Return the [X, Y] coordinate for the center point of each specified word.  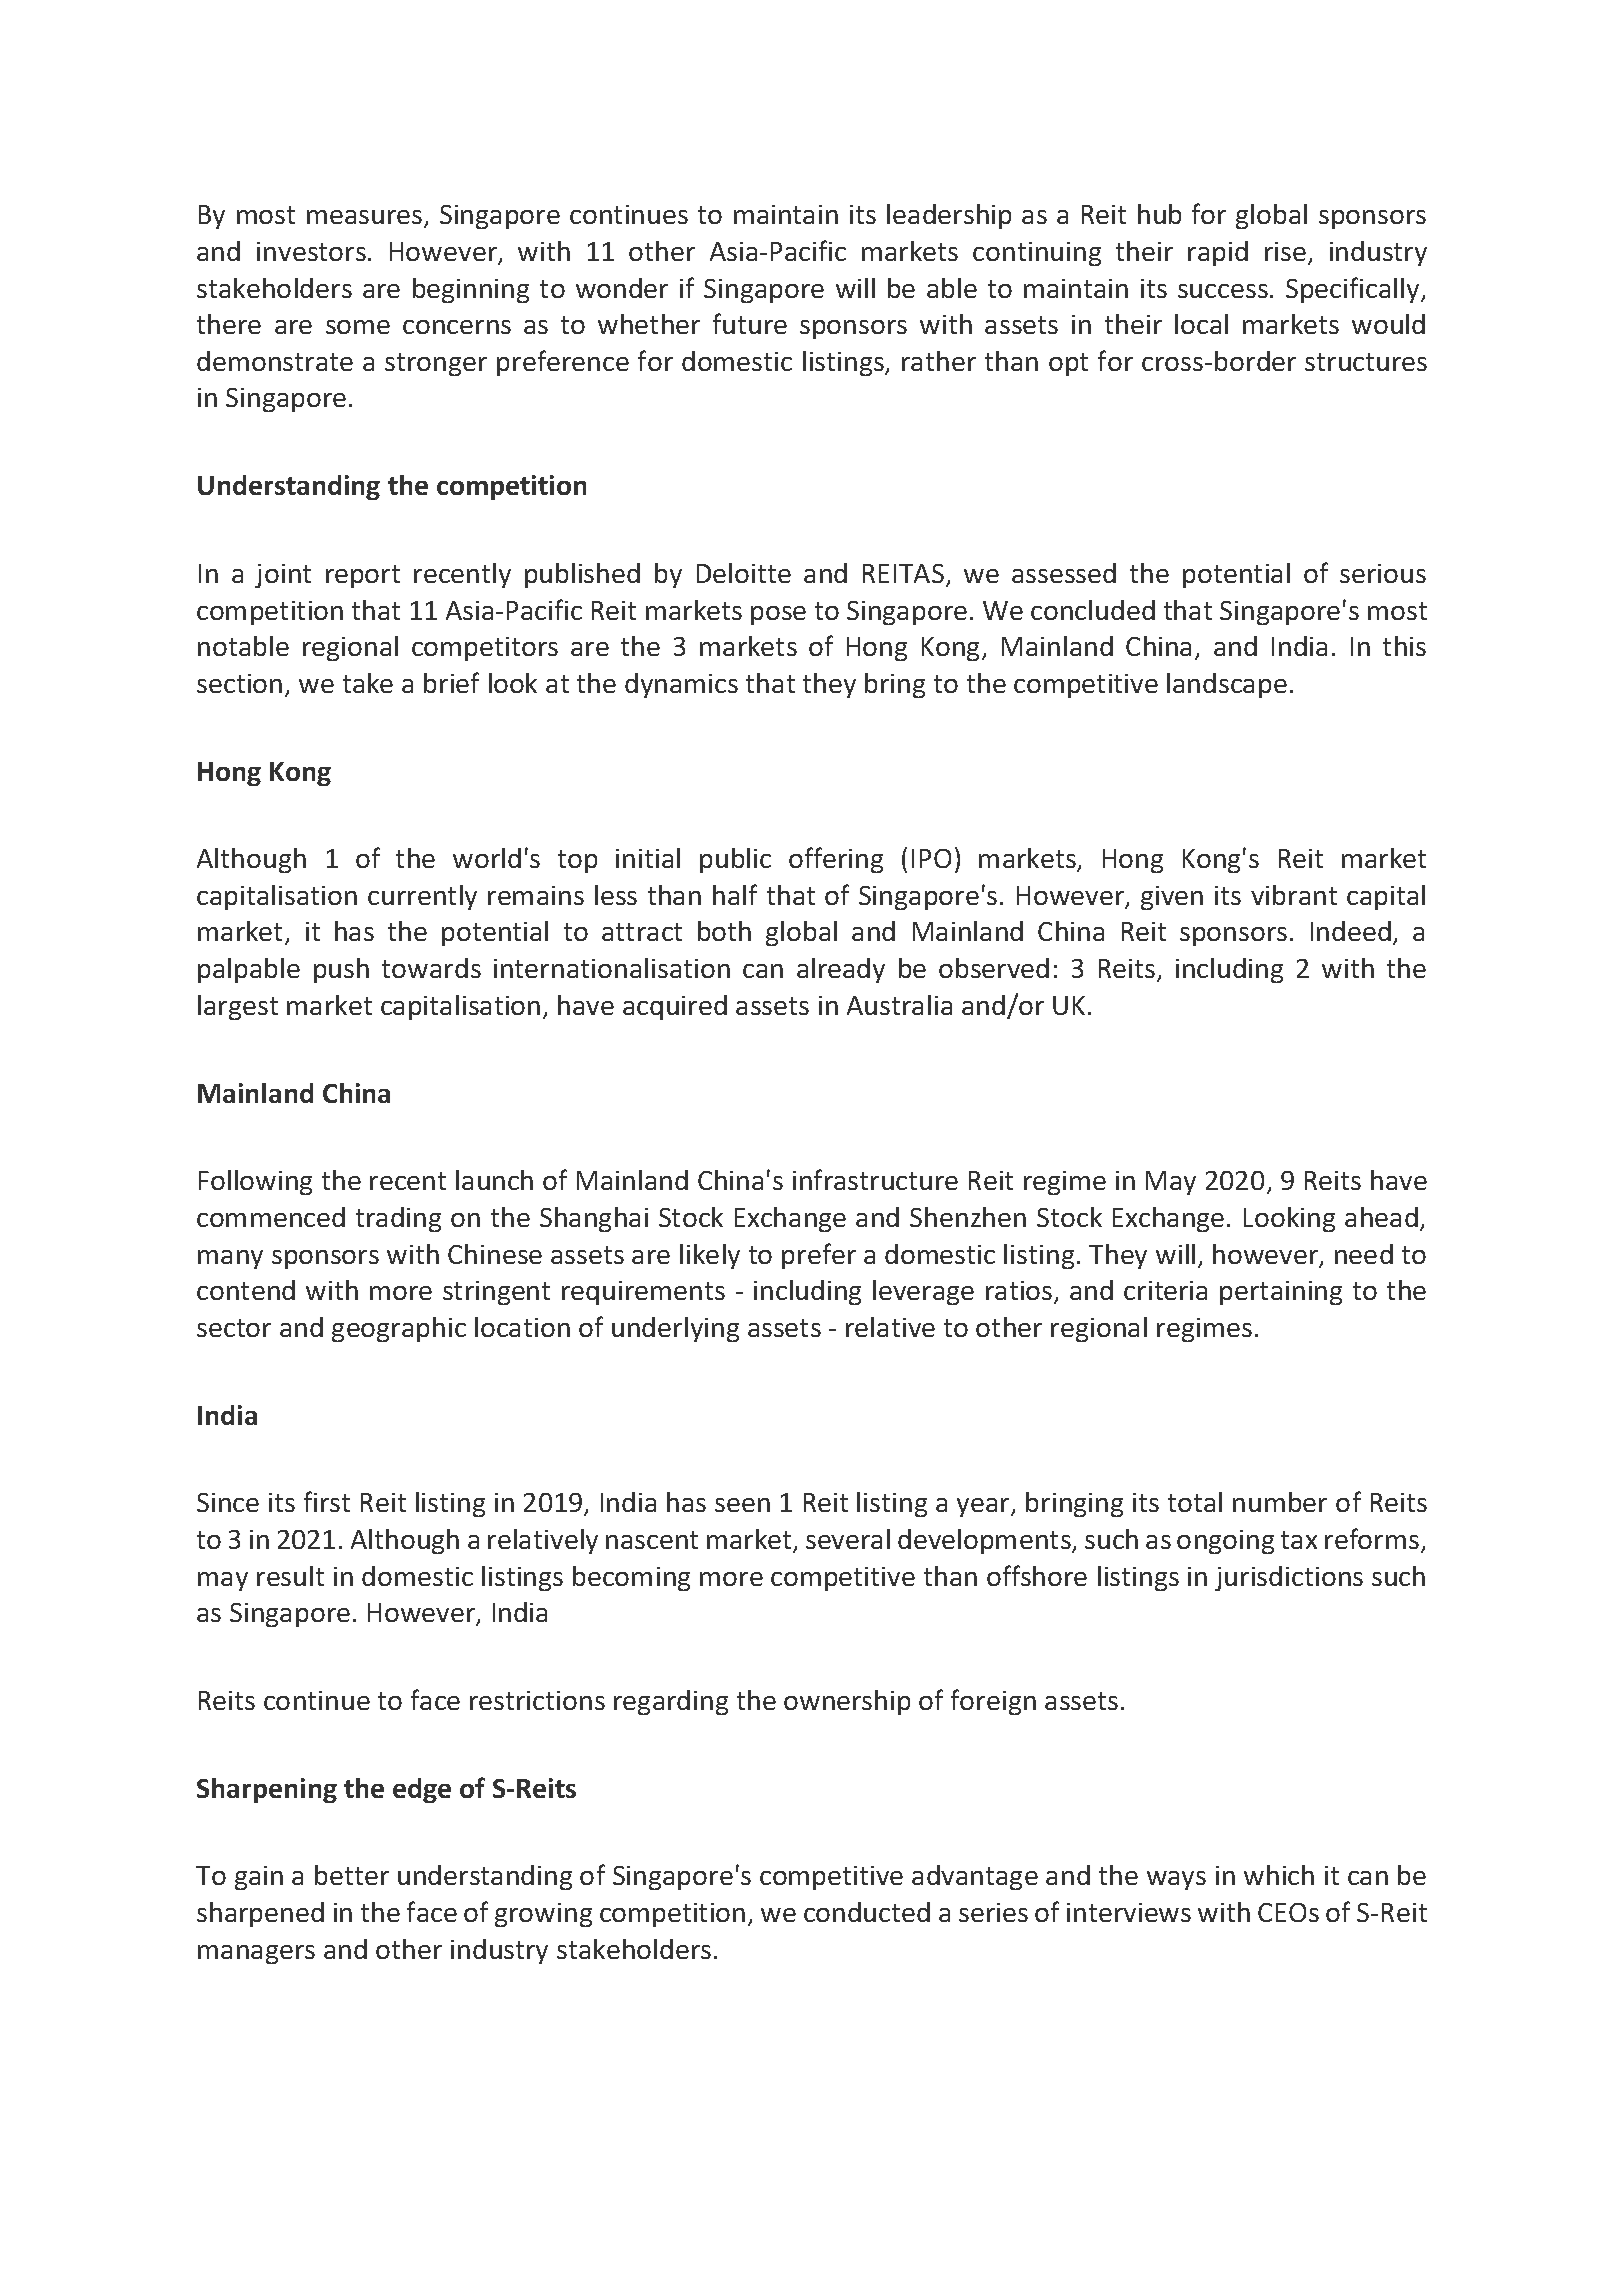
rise [1285, 251]
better [352, 1875]
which [1279, 1875]
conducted [867, 1912]
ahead [1381, 1217]
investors [311, 251]
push [341, 970]
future [750, 323]
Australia [899, 1005]
